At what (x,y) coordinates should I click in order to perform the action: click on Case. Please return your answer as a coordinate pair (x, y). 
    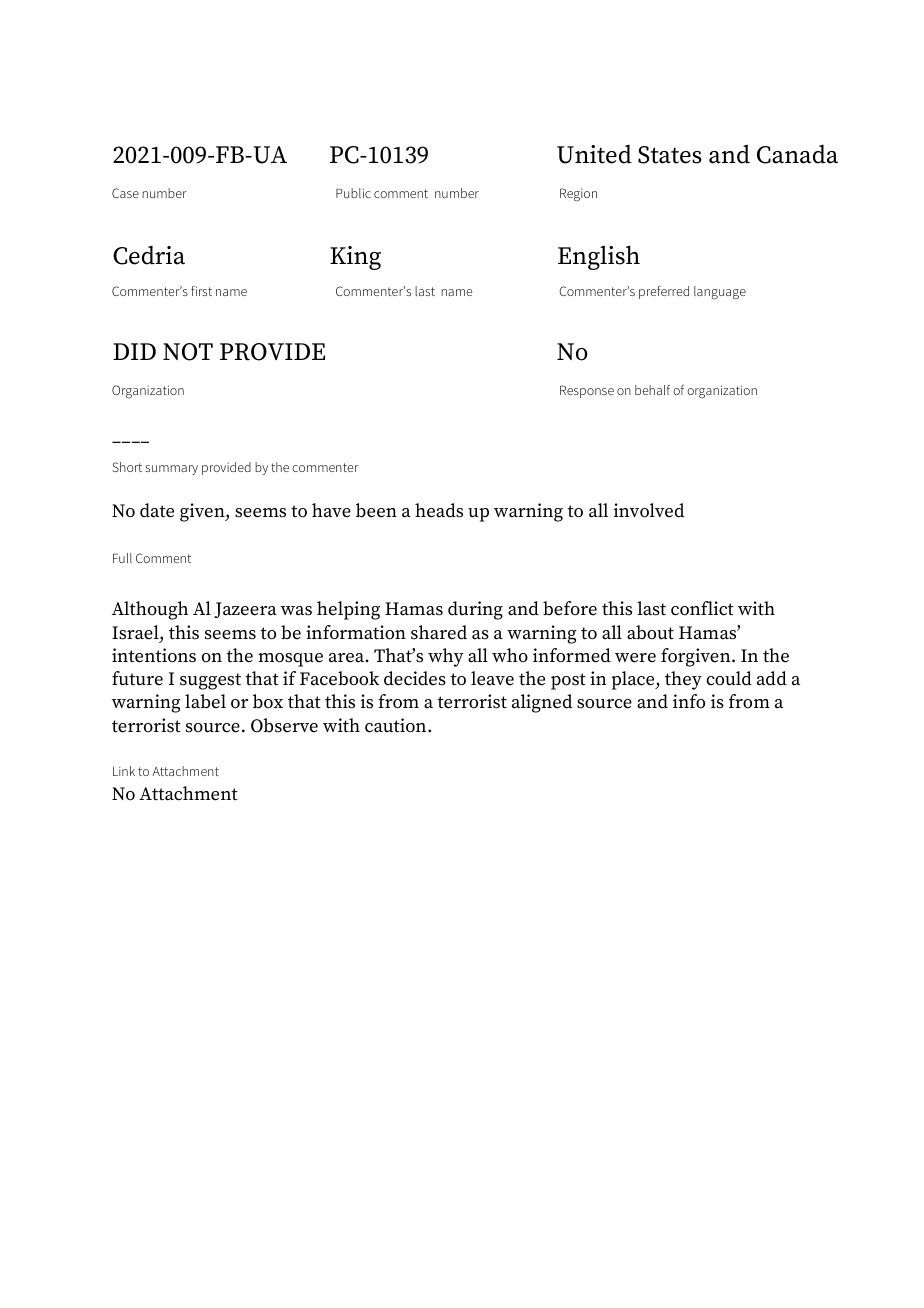
    Looking at the image, I should click on (125, 193).
